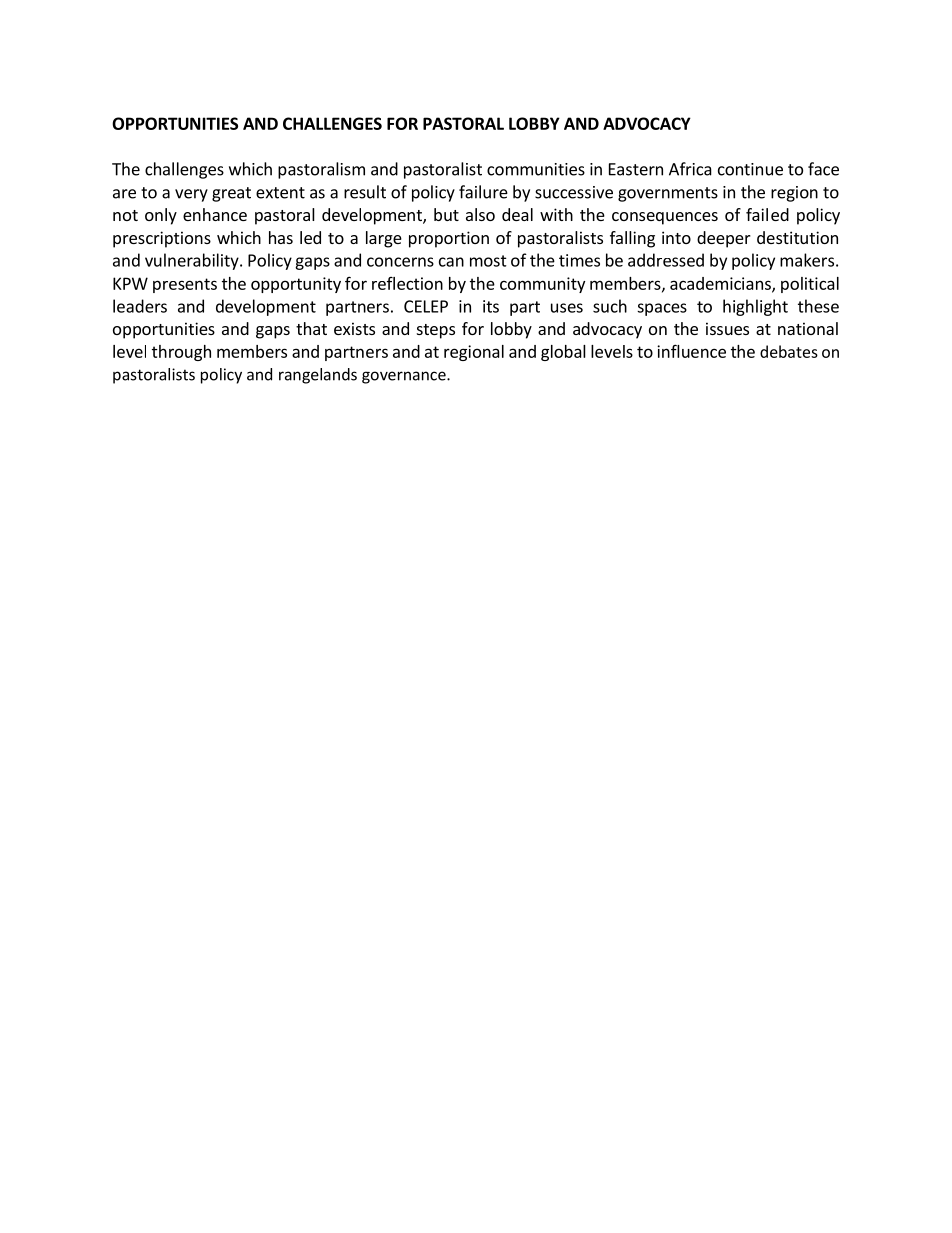 The height and width of the document is (1233, 952). Describe the element at coordinates (536, 169) in the document. I see `communities` at that location.
